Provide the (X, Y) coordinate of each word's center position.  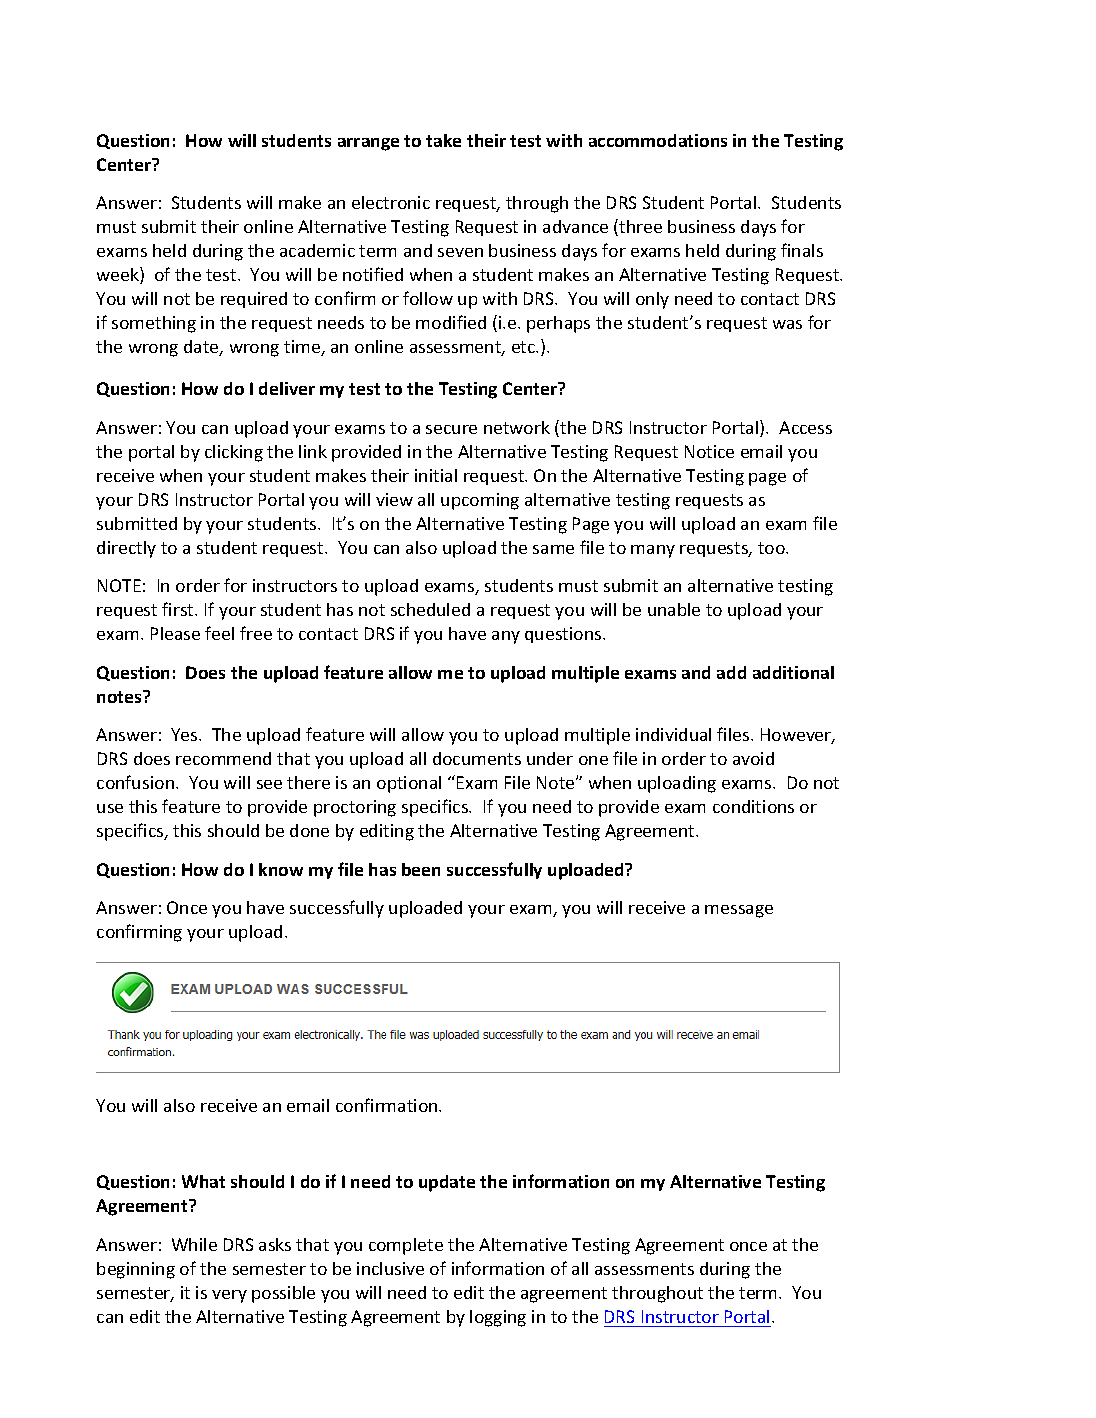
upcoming (480, 501)
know (281, 869)
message (739, 911)
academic (317, 250)
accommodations (658, 140)
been (421, 869)
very (229, 1296)
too (772, 548)
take (443, 140)
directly (126, 549)
